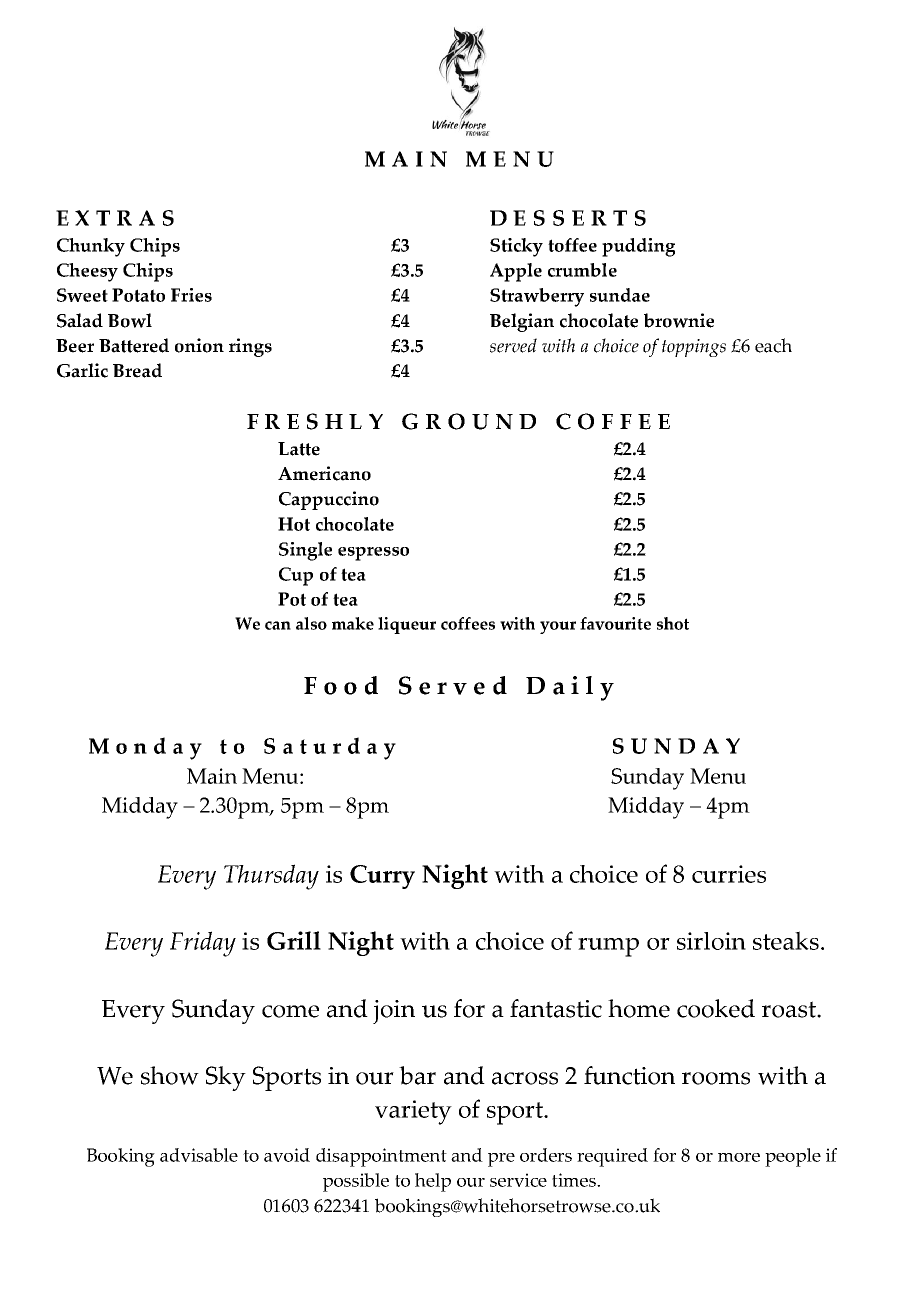 The width and height of the document is (924, 1308). I want to click on curries, so click(729, 874).
